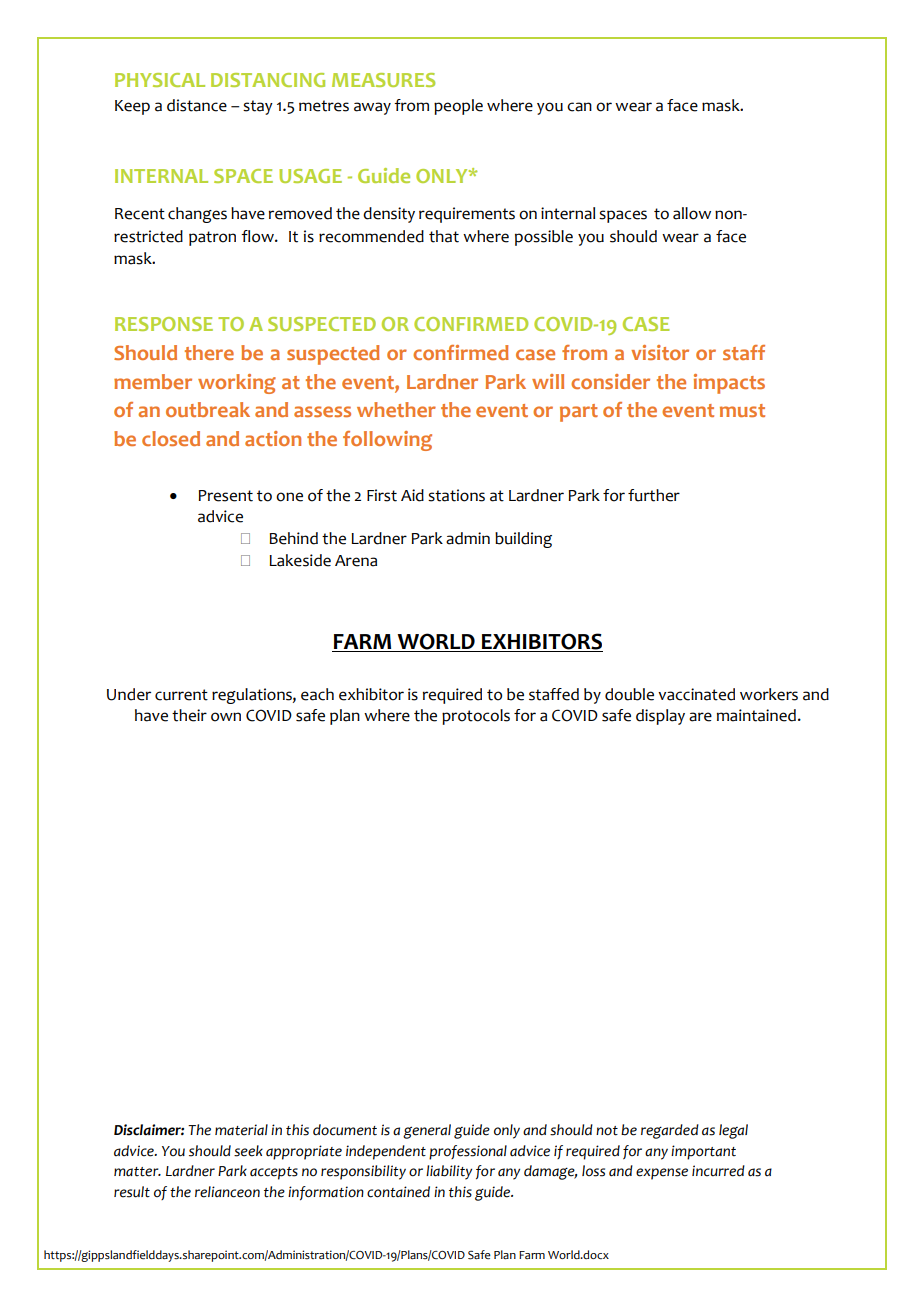 The height and width of the screenshot is (1307, 924). I want to click on there, so click(209, 352).
